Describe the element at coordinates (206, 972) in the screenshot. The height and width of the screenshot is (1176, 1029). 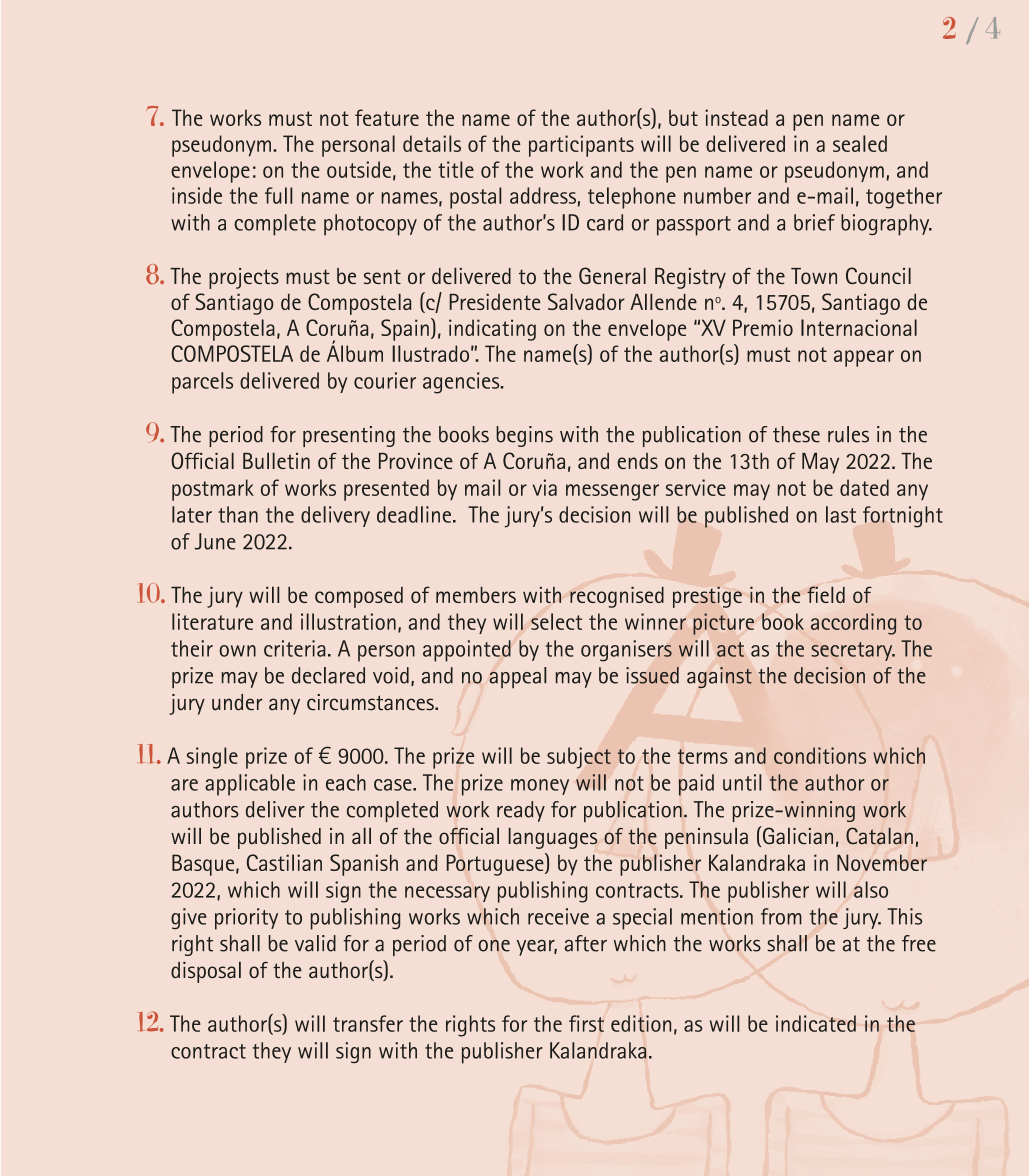
I see `disposal` at that location.
